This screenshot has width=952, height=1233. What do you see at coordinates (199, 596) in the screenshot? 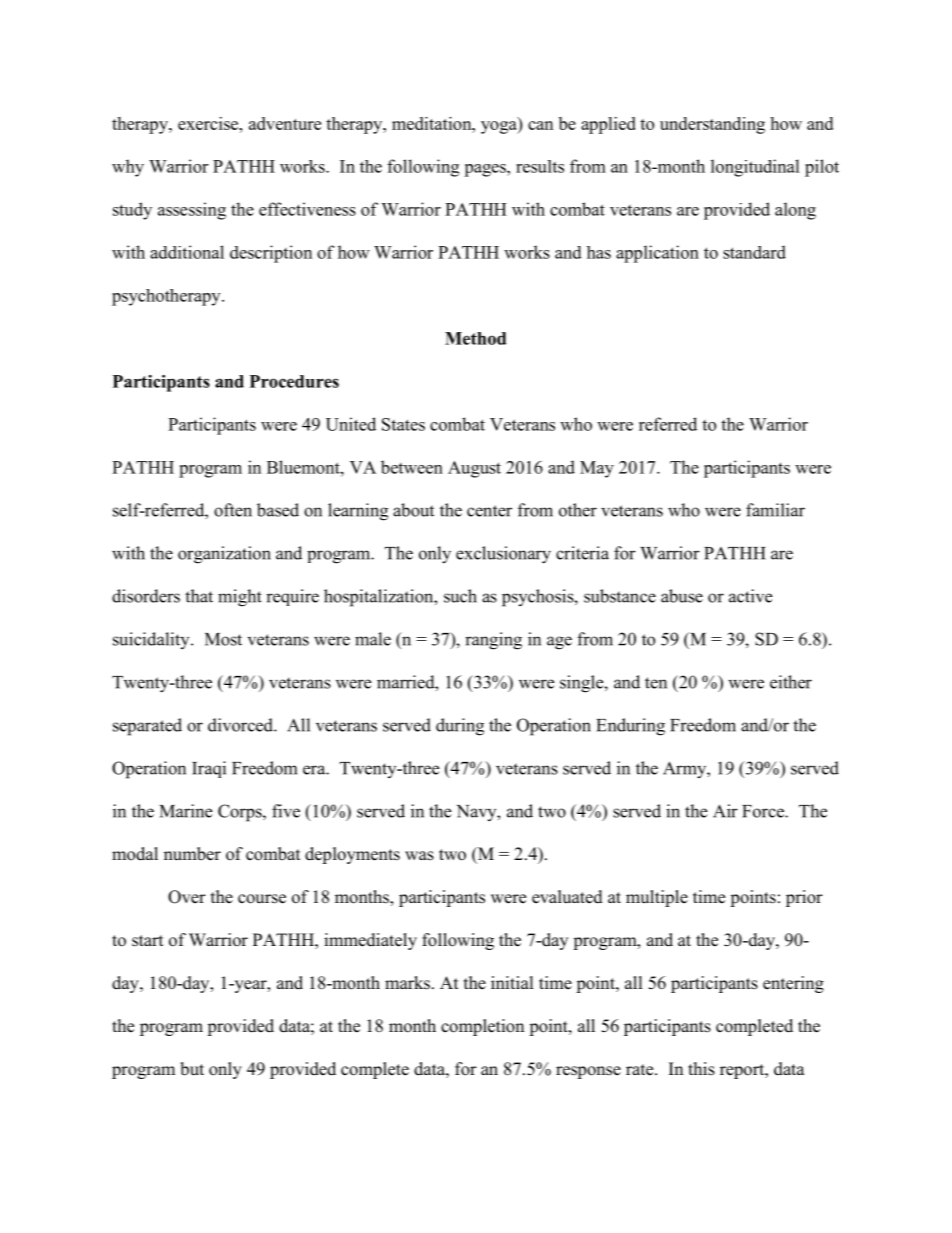
I see `that` at bounding box center [199, 596].
